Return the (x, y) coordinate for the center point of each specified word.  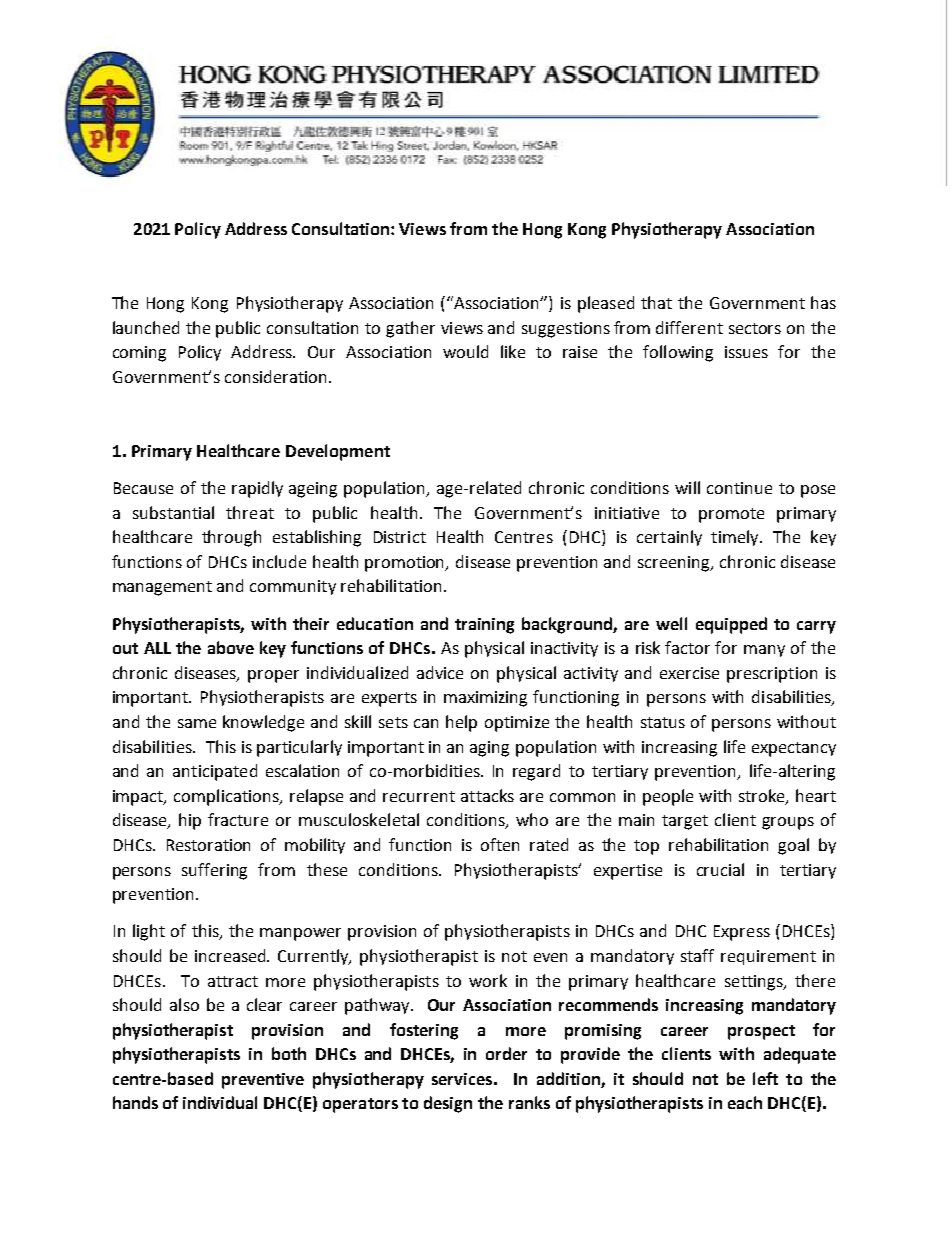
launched (146, 327)
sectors (755, 328)
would (465, 351)
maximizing (485, 699)
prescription (772, 675)
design (448, 1104)
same (197, 723)
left (765, 1078)
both (289, 1053)
